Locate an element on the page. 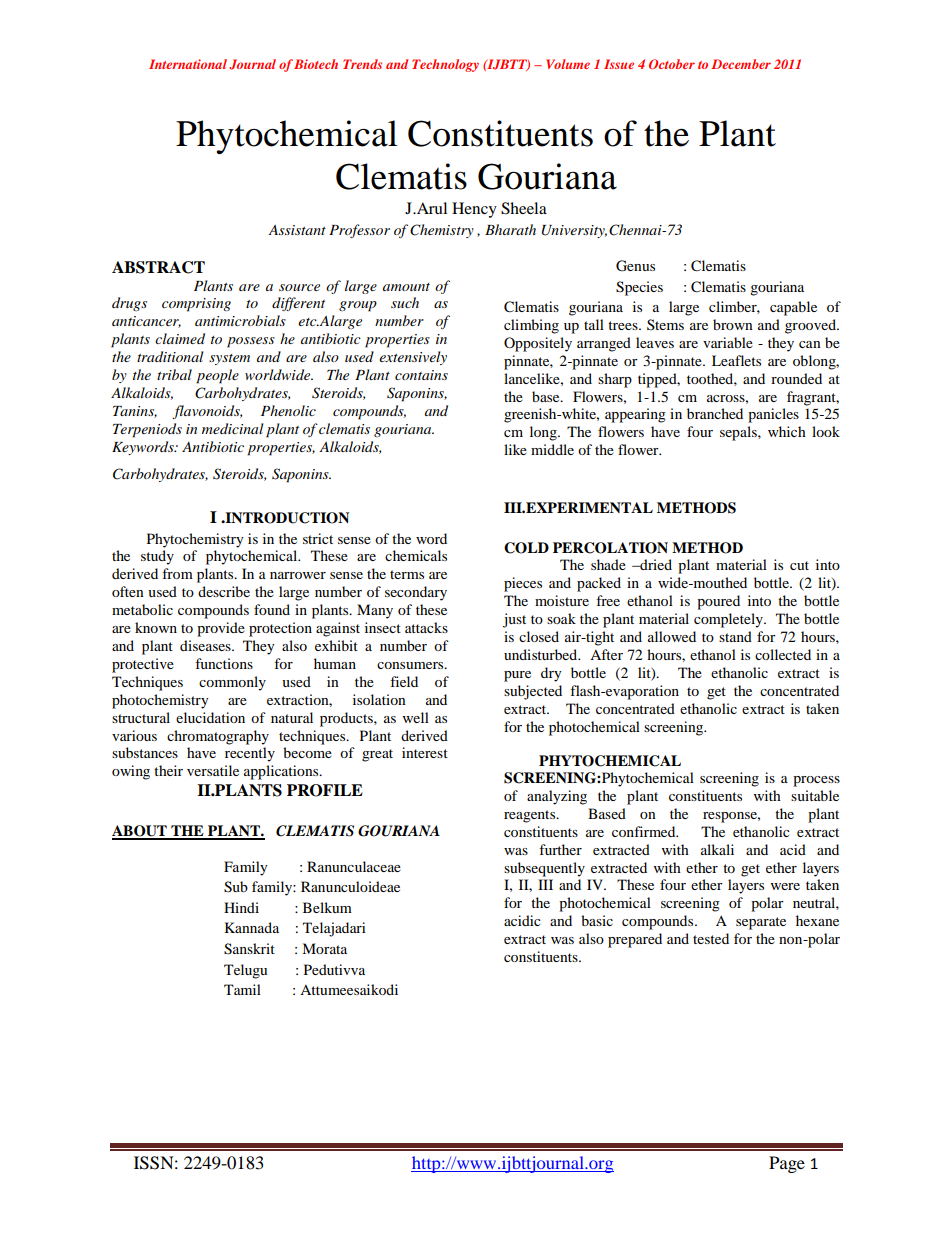 The image size is (952, 1233). Tamil is located at coordinates (242, 989).
